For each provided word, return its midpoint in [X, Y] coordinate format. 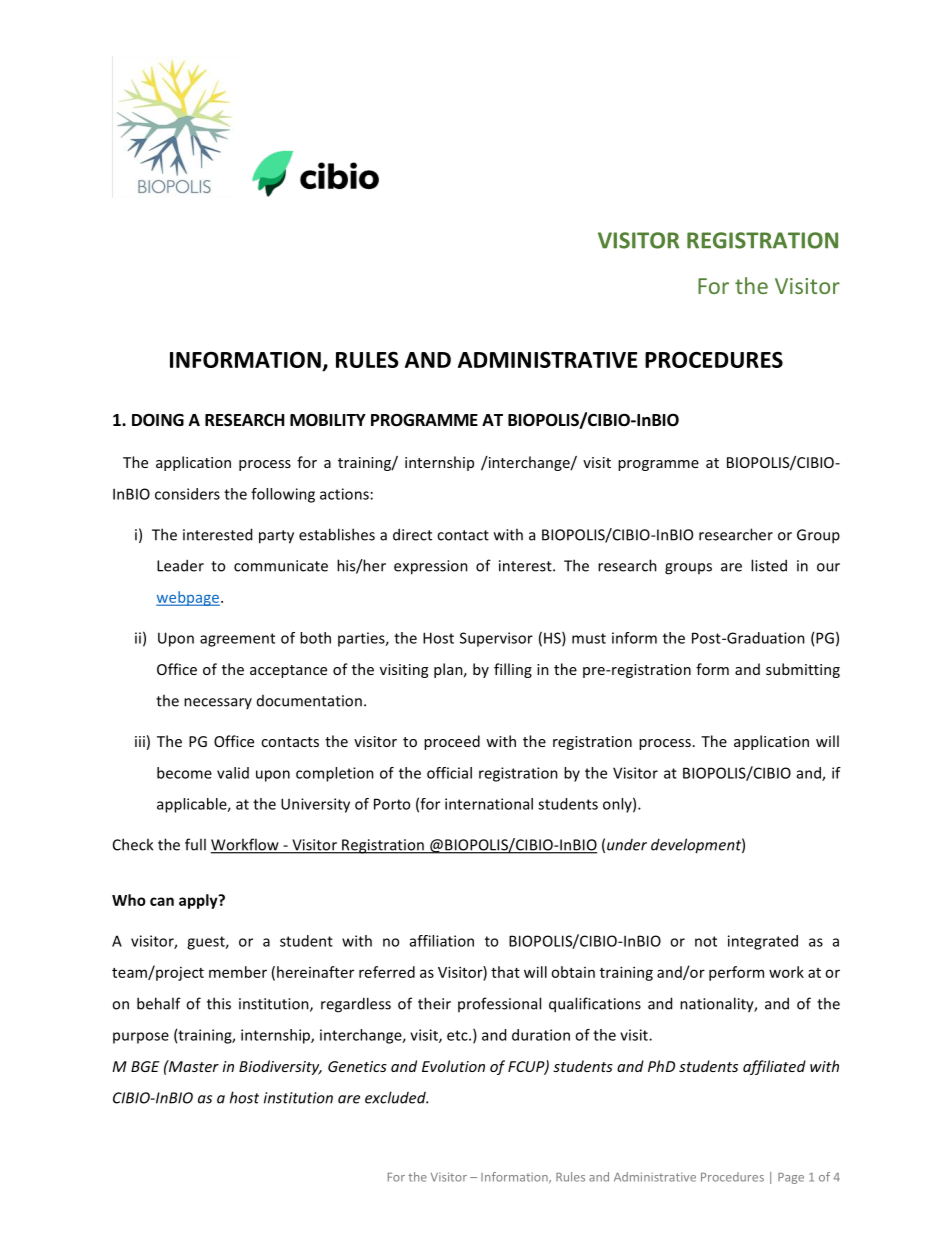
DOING [158, 420]
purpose [141, 1038]
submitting [803, 670]
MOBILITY [328, 420]
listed [769, 565]
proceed [452, 742]
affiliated [774, 1067]
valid [233, 773]
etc [458, 1035]
